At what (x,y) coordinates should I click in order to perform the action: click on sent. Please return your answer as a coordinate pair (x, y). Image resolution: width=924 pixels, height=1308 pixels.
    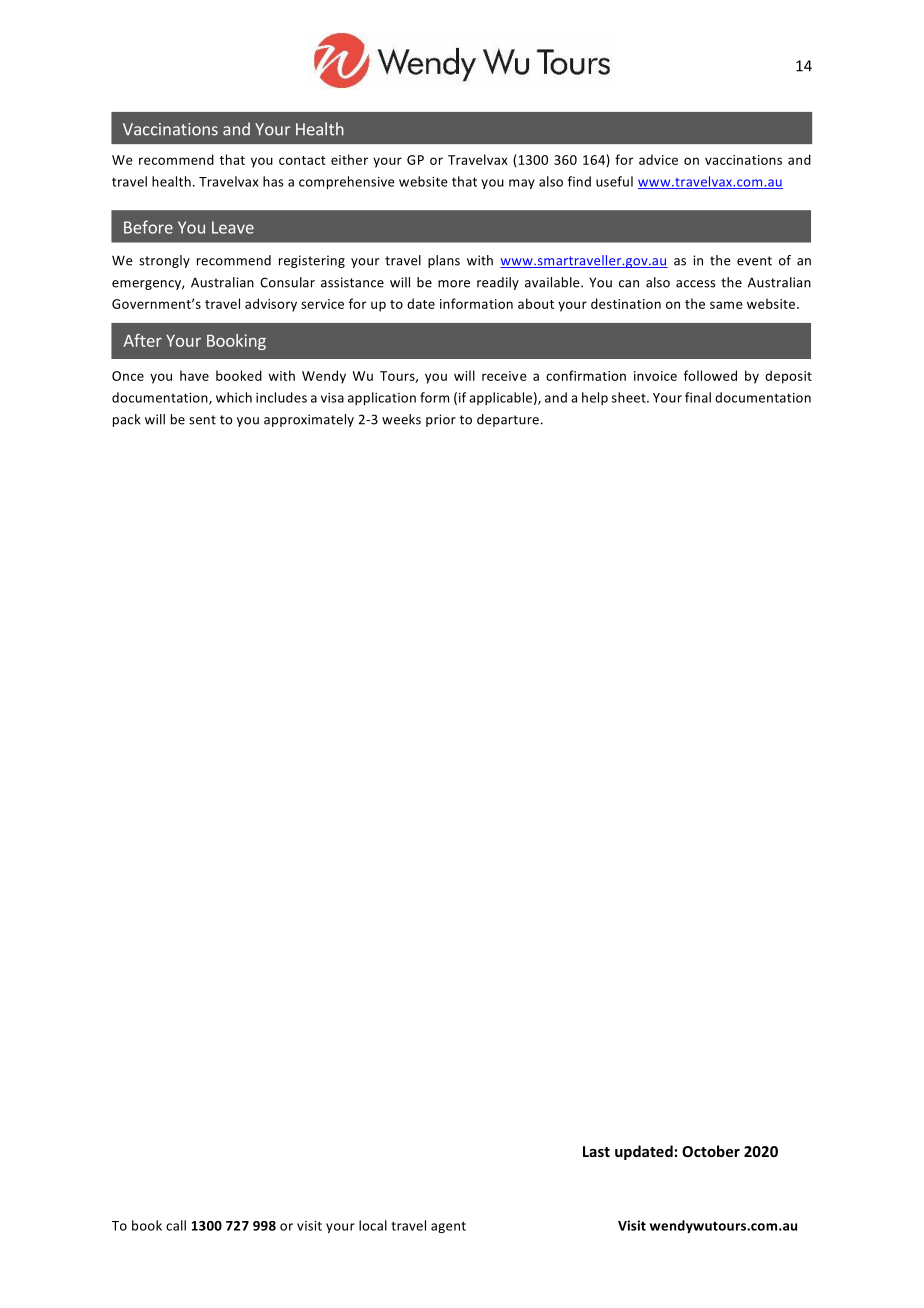
    Looking at the image, I should click on (202, 420).
